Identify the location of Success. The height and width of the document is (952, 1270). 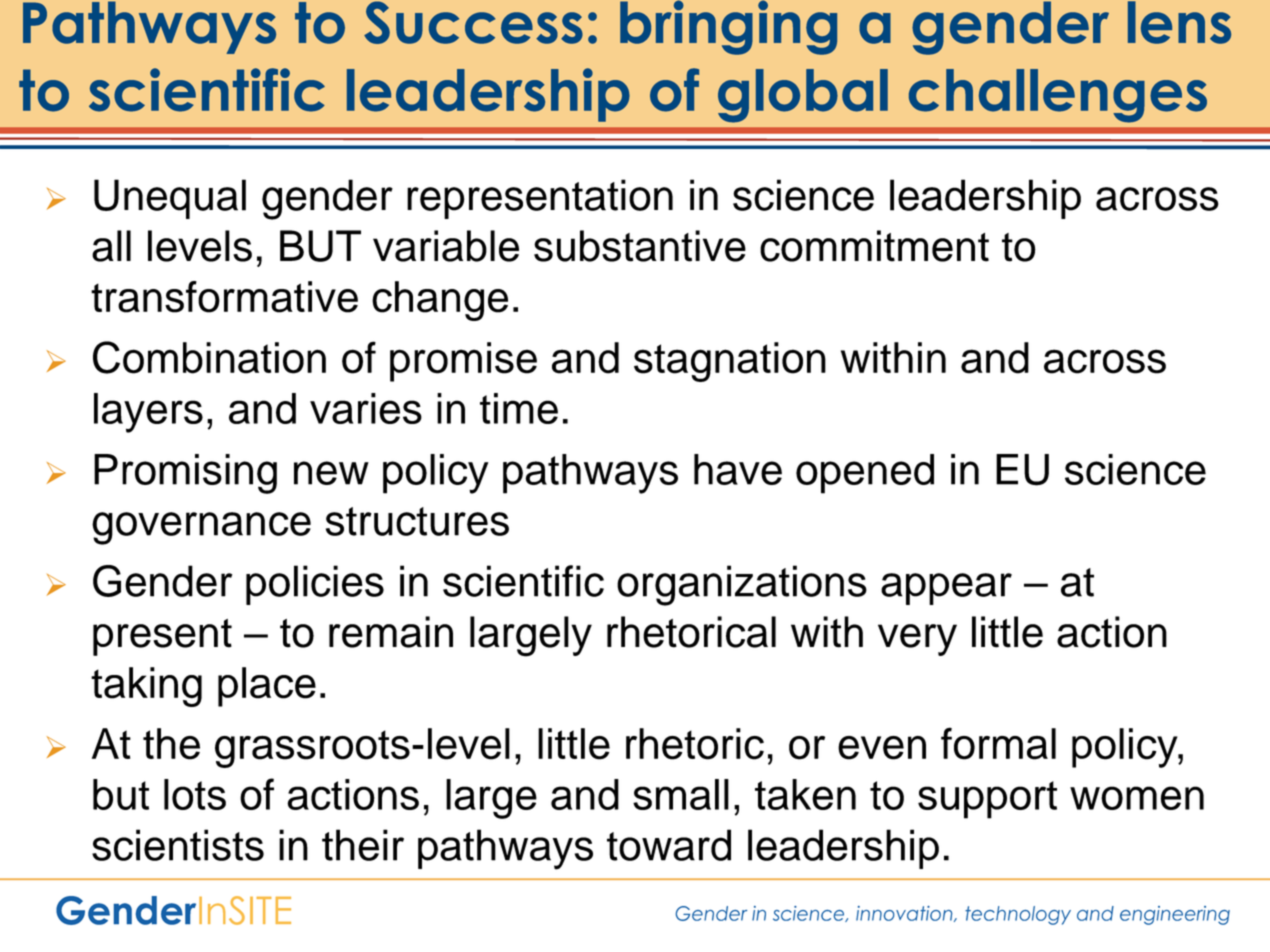
(473, 22).
